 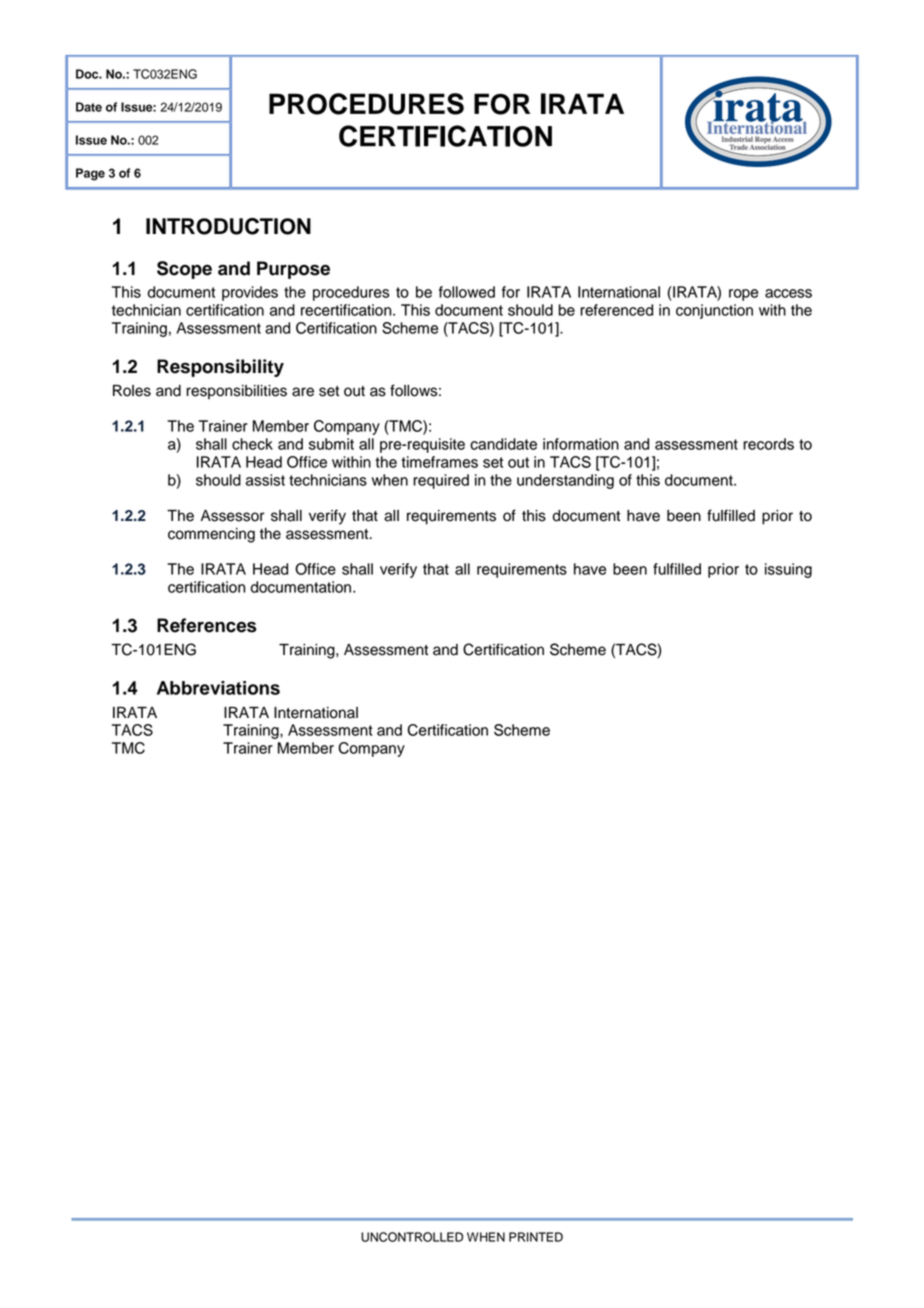 What do you see at coordinates (218, 688) in the screenshot?
I see `Abbreviations` at bounding box center [218, 688].
